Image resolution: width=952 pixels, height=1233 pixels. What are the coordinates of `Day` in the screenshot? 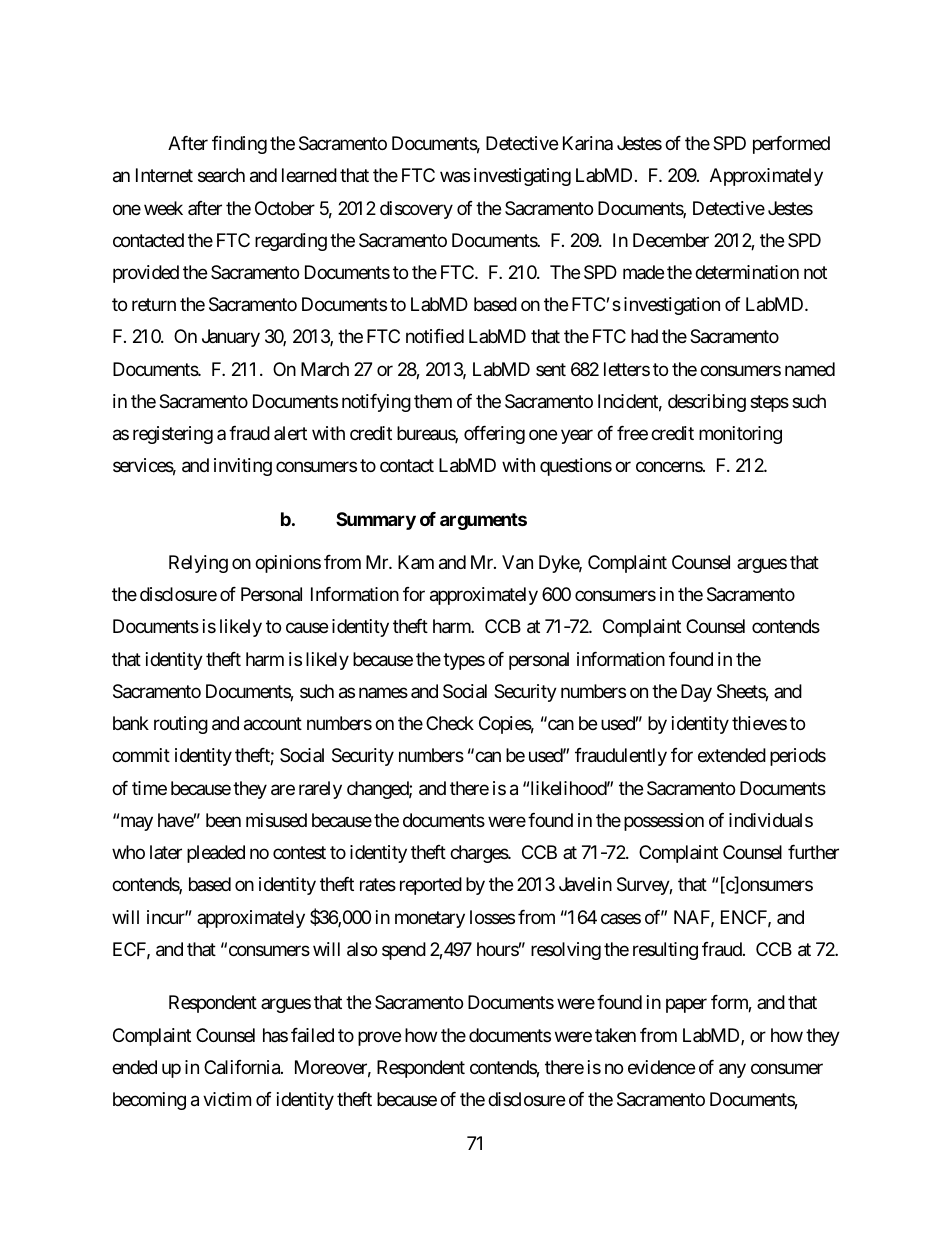 It's located at (696, 693).
